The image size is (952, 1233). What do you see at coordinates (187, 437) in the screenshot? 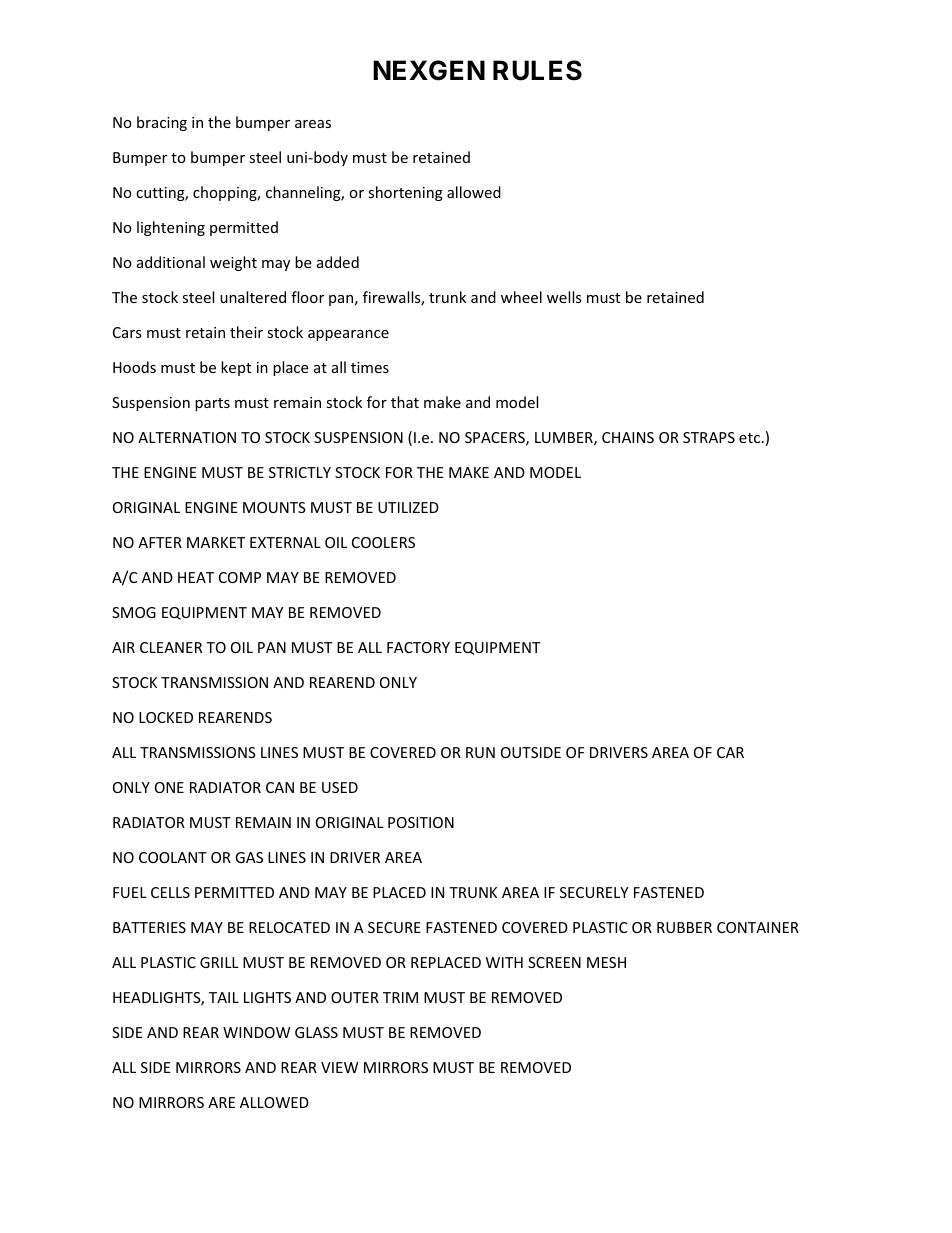
I see `ALTERNATION` at bounding box center [187, 437].
